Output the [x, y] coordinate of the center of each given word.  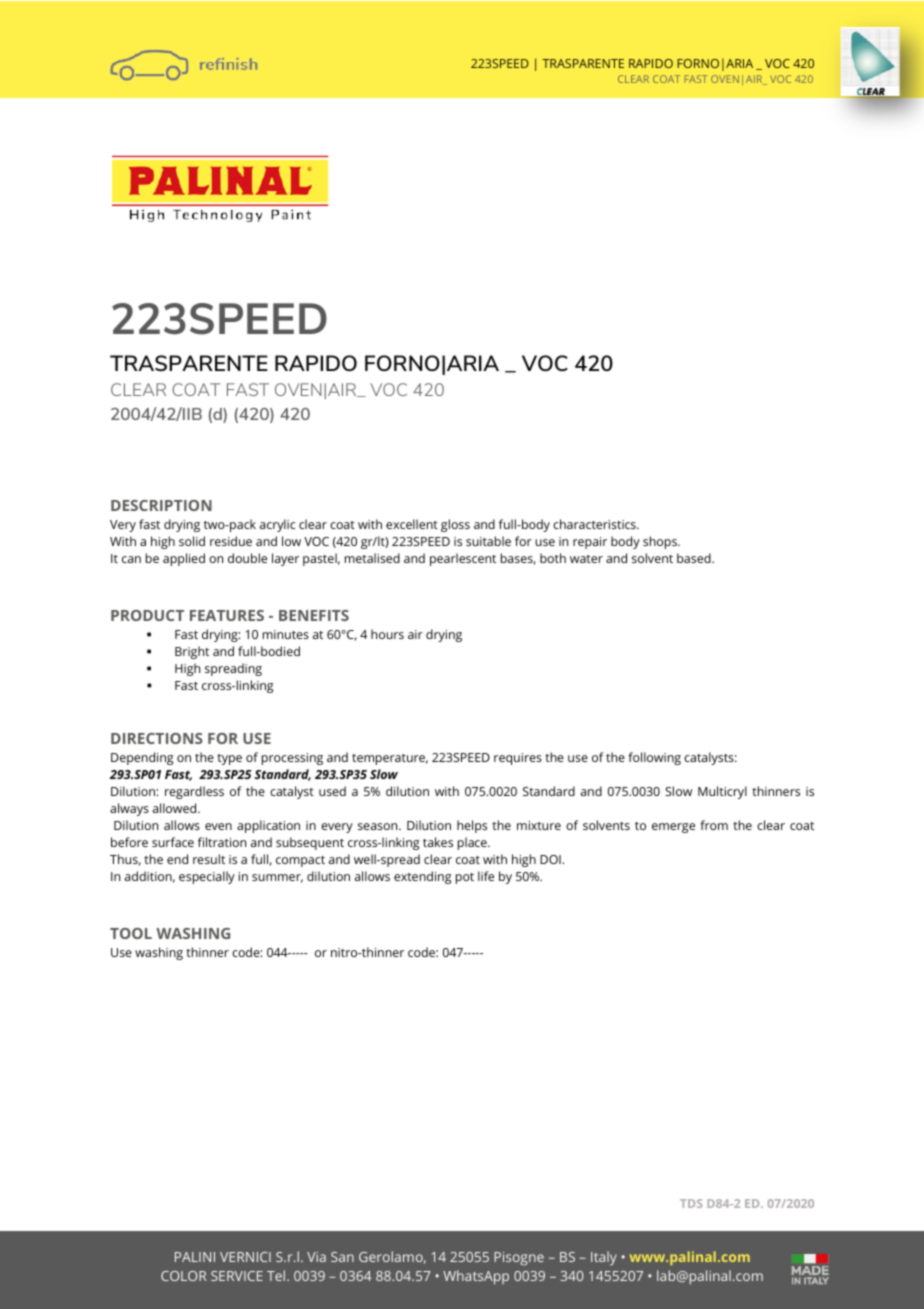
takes [438, 842]
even [218, 826]
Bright [192, 652]
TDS [691, 1203]
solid [192, 541]
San [342, 1257]
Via [316, 1257]
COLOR [184, 1276]
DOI [551, 859]
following [654, 758]
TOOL [131, 933]
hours [387, 634]
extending [422, 877]
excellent [412, 524]
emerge [673, 828]
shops [661, 542]
